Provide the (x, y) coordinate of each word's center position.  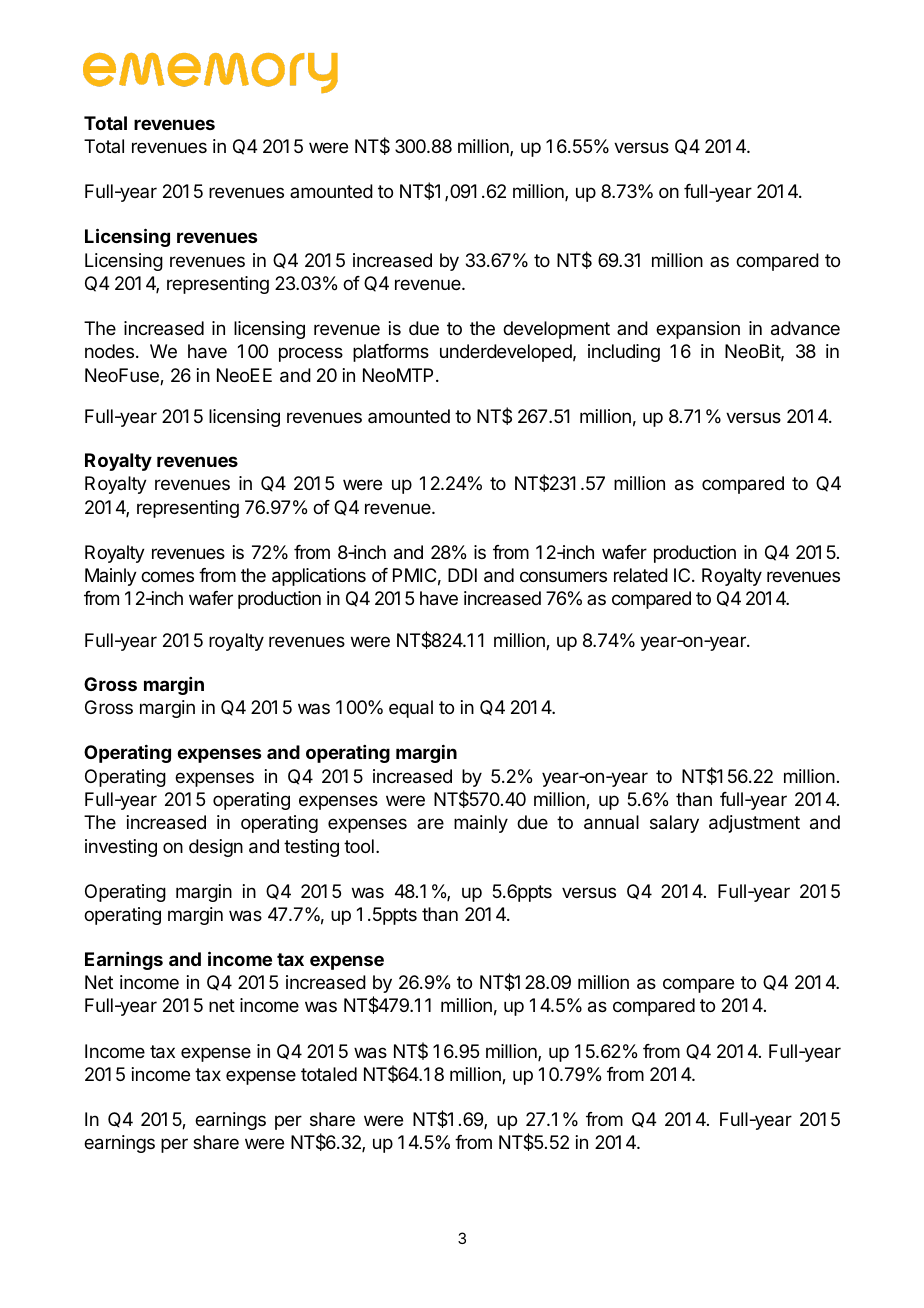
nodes (109, 351)
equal (411, 709)
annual (611, 822)
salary (674, 824)
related (641, 575)
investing (121, 848)
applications (319, 577)
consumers (563, 576)
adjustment (754, 824)
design (216, 848)
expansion (698, 330)
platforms (391, 353)
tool (359, 846)
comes (167, 576)
